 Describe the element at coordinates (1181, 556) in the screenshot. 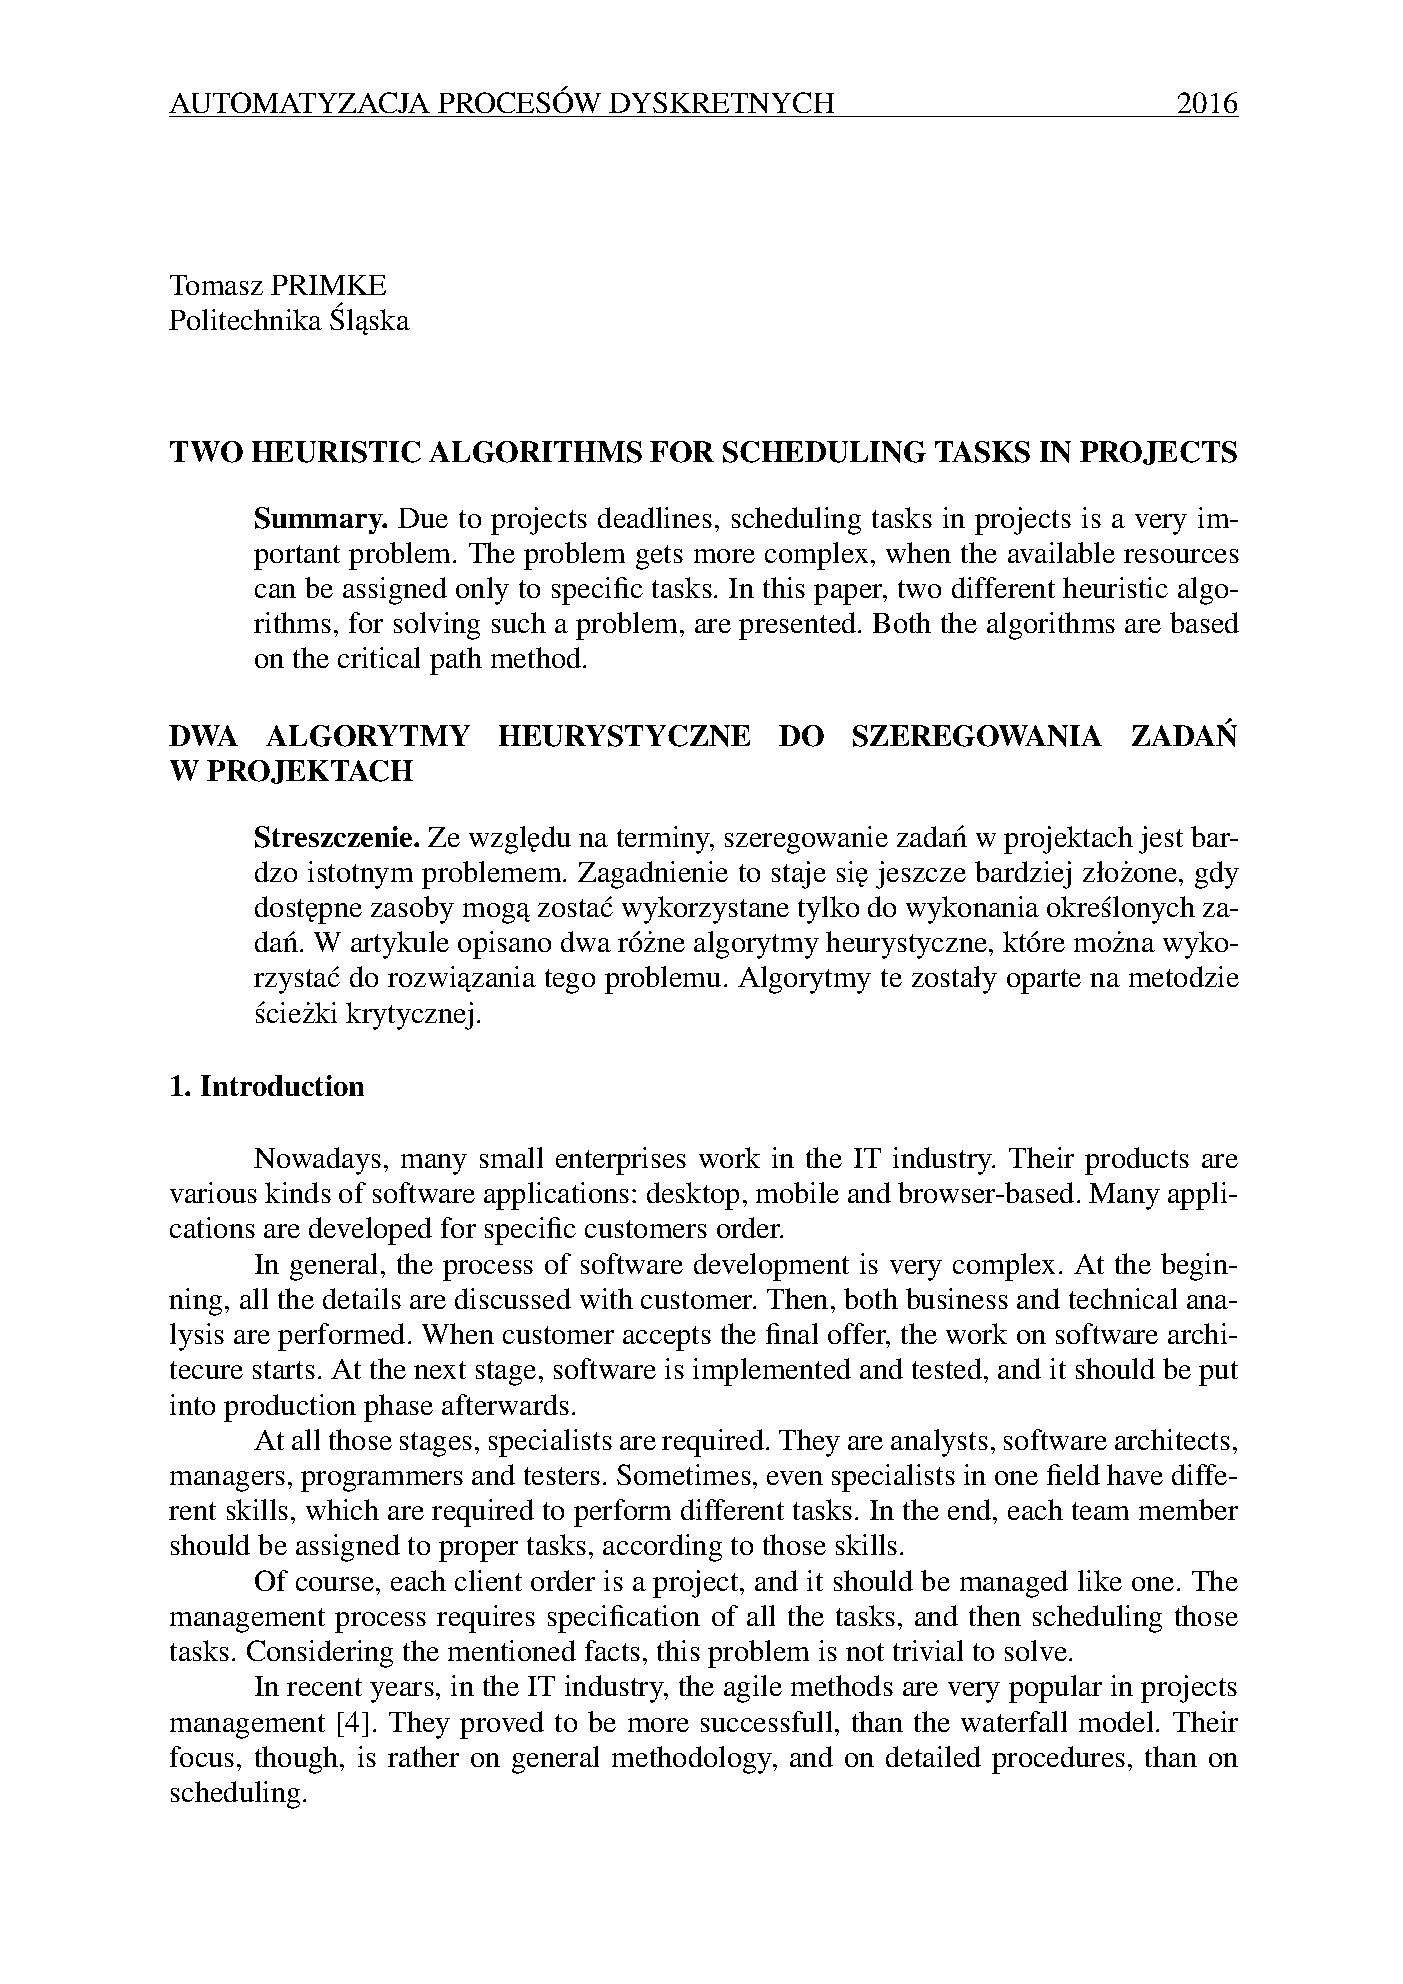

I see `resources` at that location.
